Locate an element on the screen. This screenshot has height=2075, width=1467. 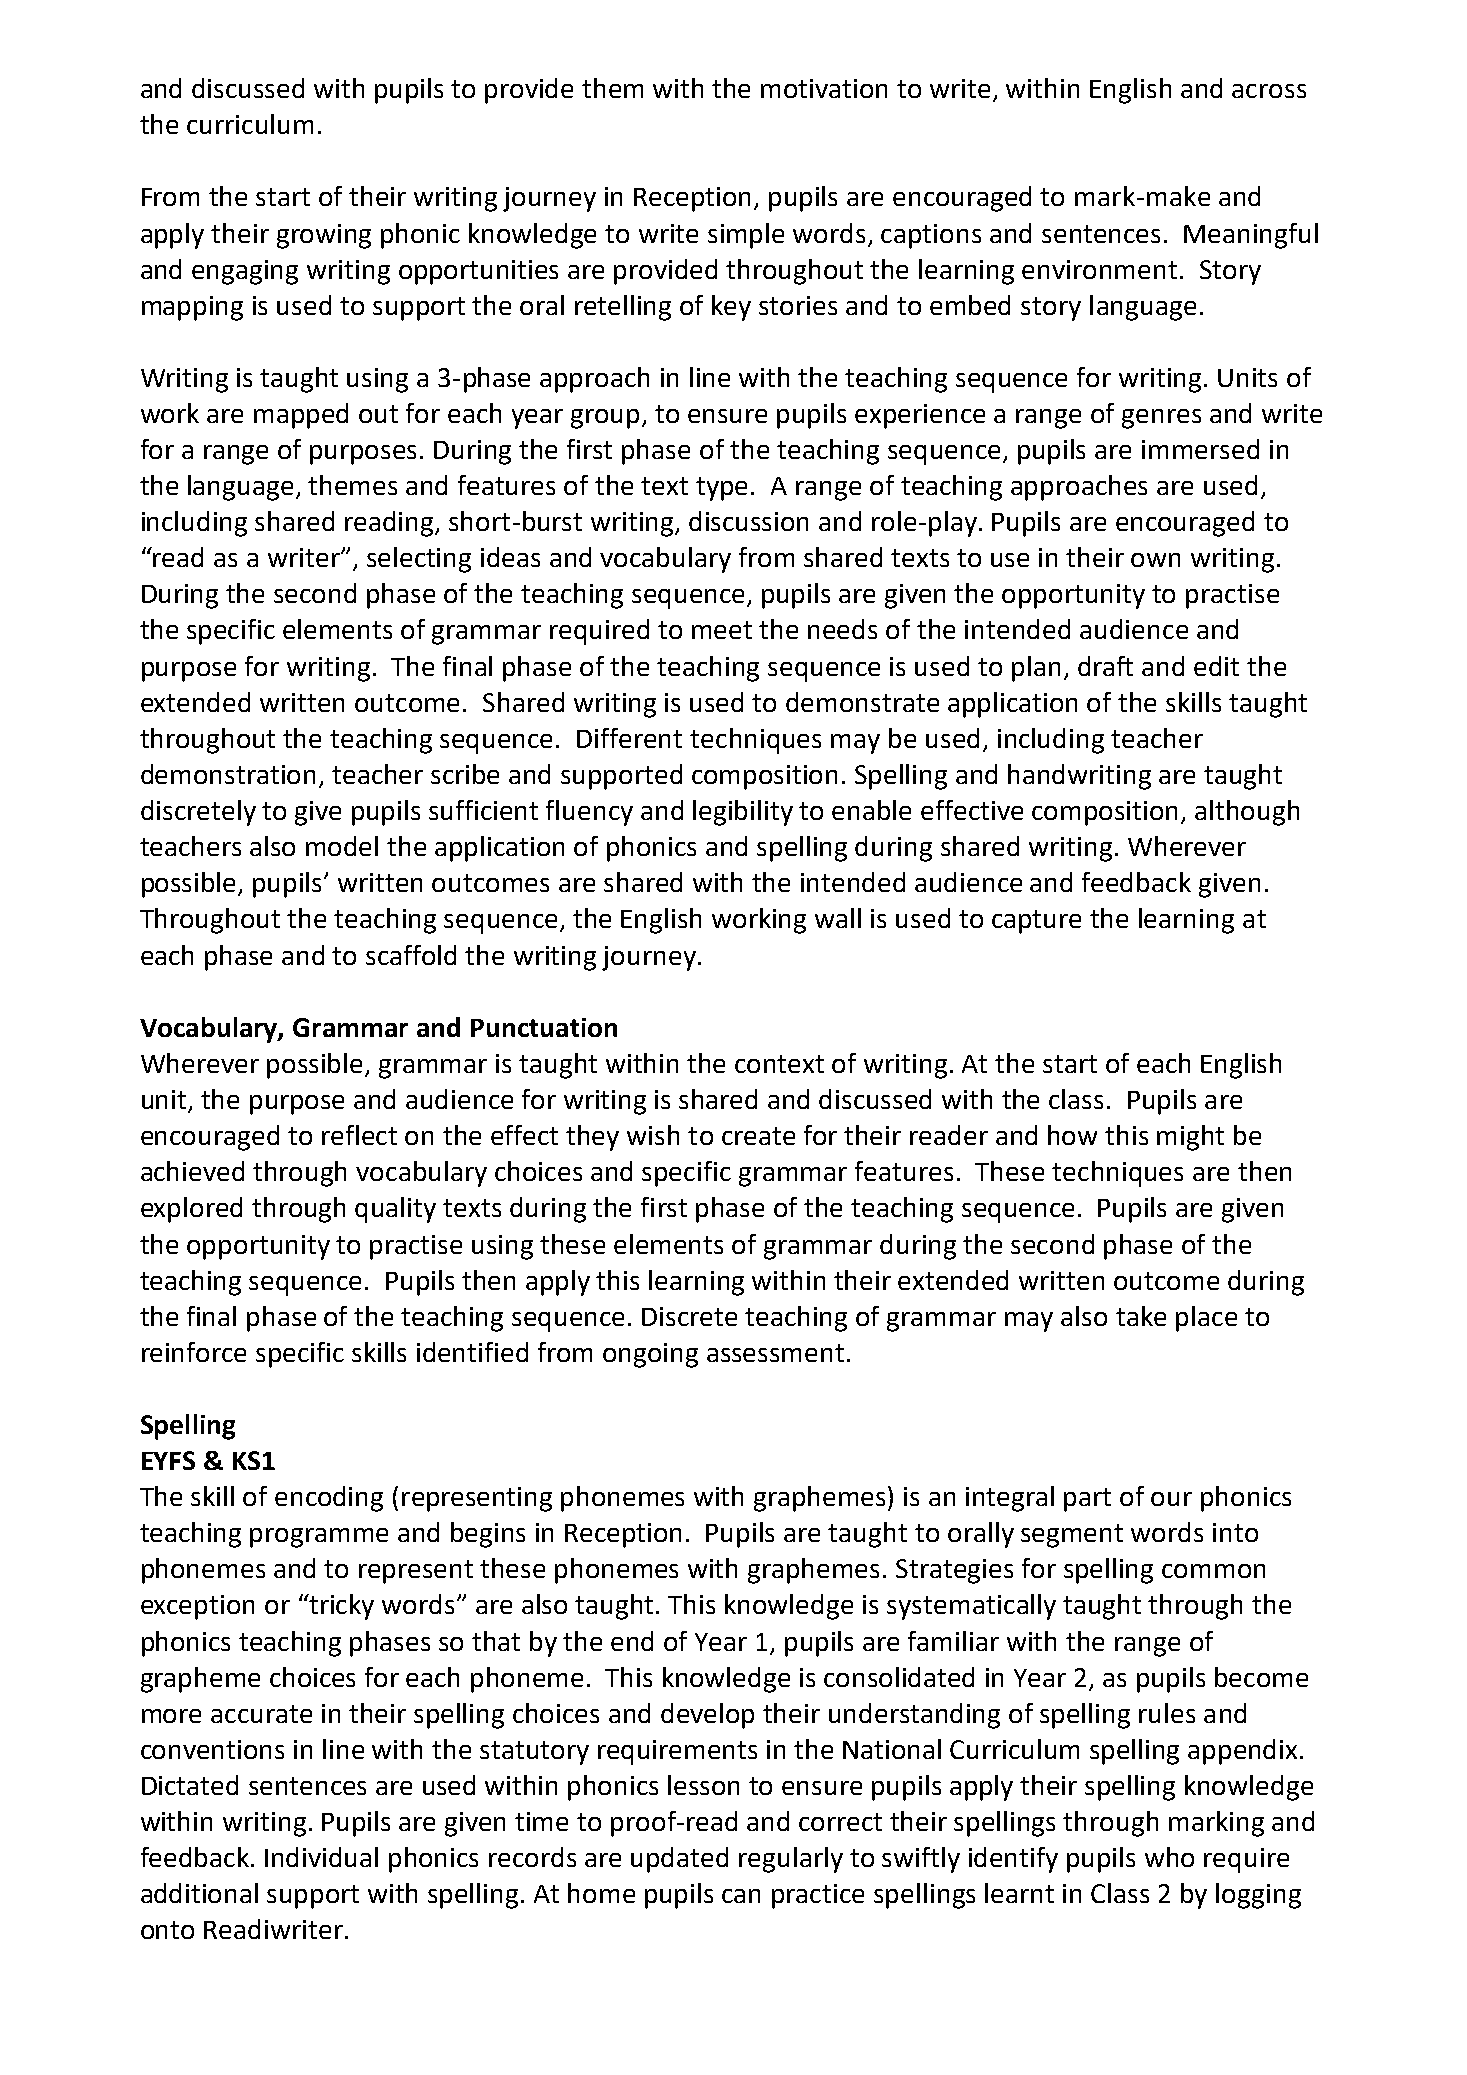
own is located at coordinates (1155, 560).
